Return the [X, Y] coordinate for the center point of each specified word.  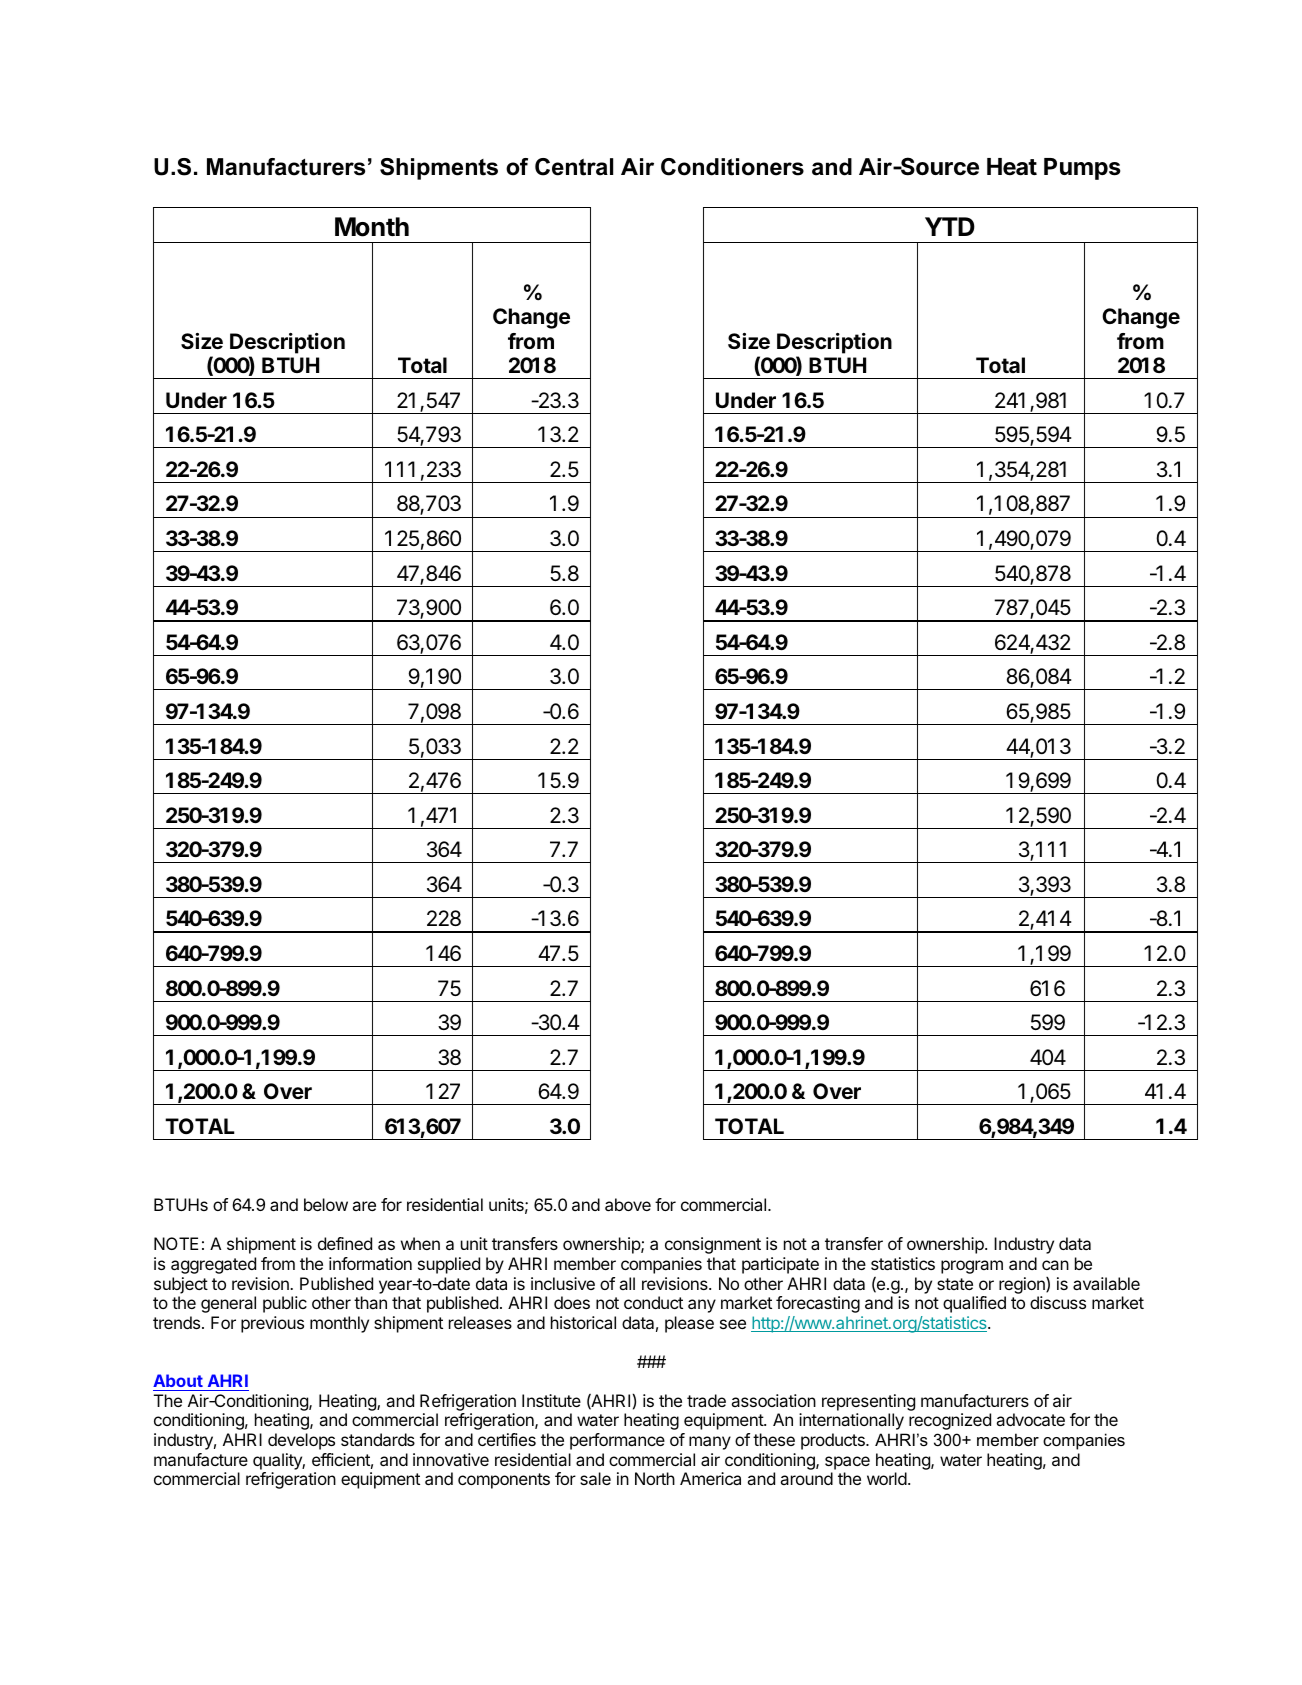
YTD [950, 226]
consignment [713, 1245]
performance [617, 1441]
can [1055, 1265]
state [955, 1284]
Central [574, 167]
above [628, 1204]
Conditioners [732, 167]
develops [301, 1441]
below [326, 1204]
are [364, 1206]
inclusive [563, 1283]
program [972, 1267]
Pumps [1082, 169]
